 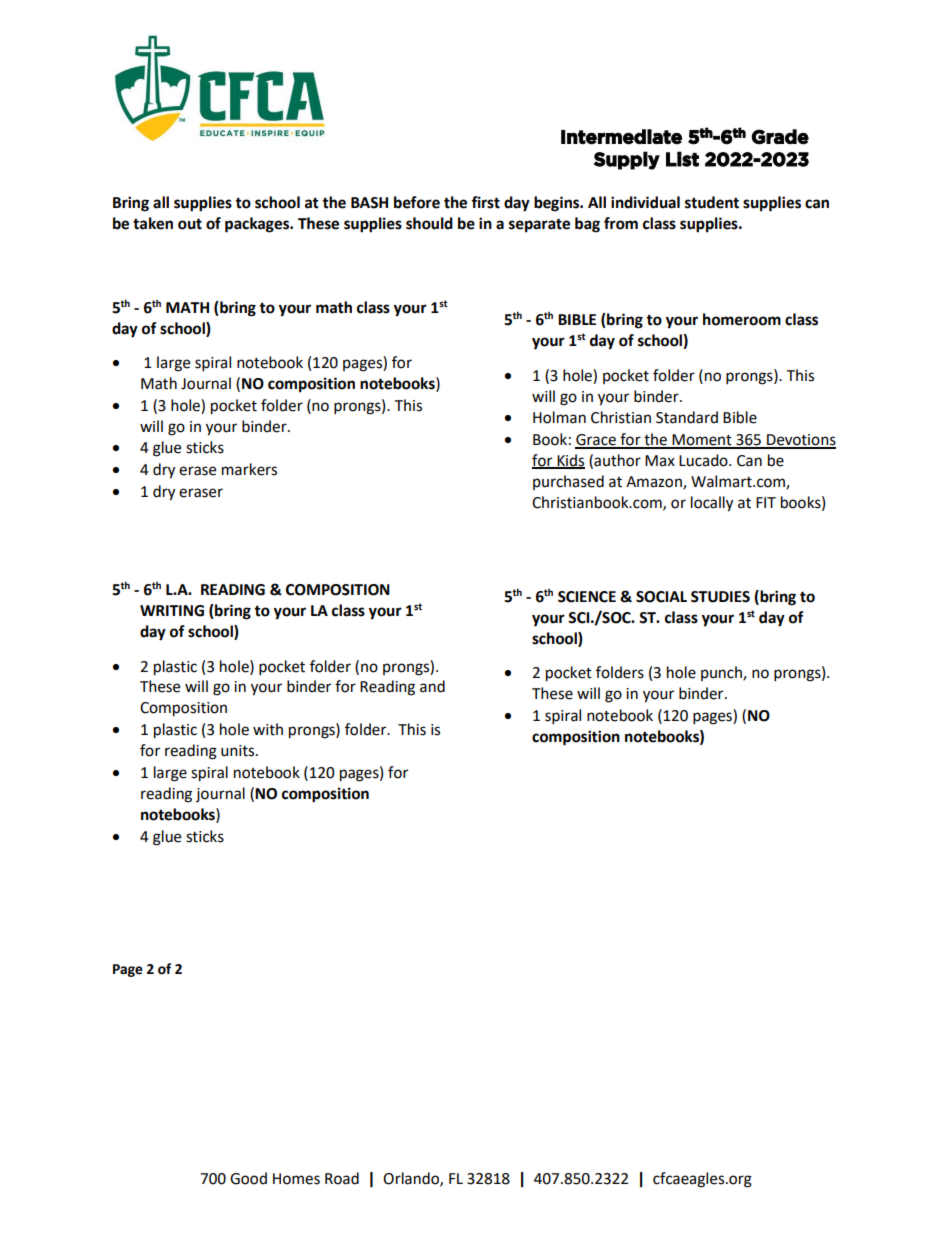 I want to click on Orlando, so click(x=412, y=1179).
